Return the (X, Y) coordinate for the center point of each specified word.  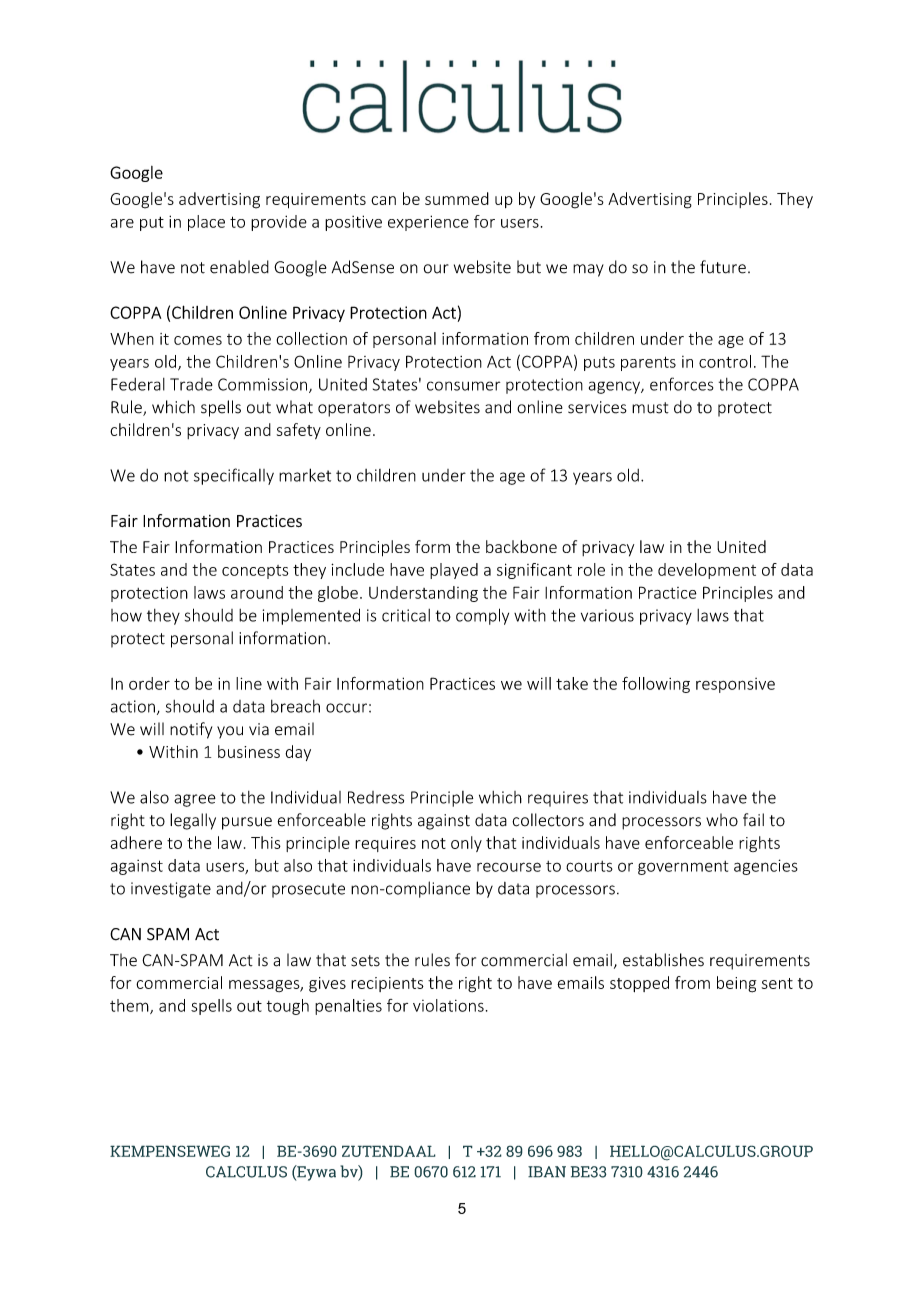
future (723, 267)
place (206, 223)
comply (482, 616)
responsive (735, 685)
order (149, 683)
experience (428, 223)
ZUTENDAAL (389, 1151)
